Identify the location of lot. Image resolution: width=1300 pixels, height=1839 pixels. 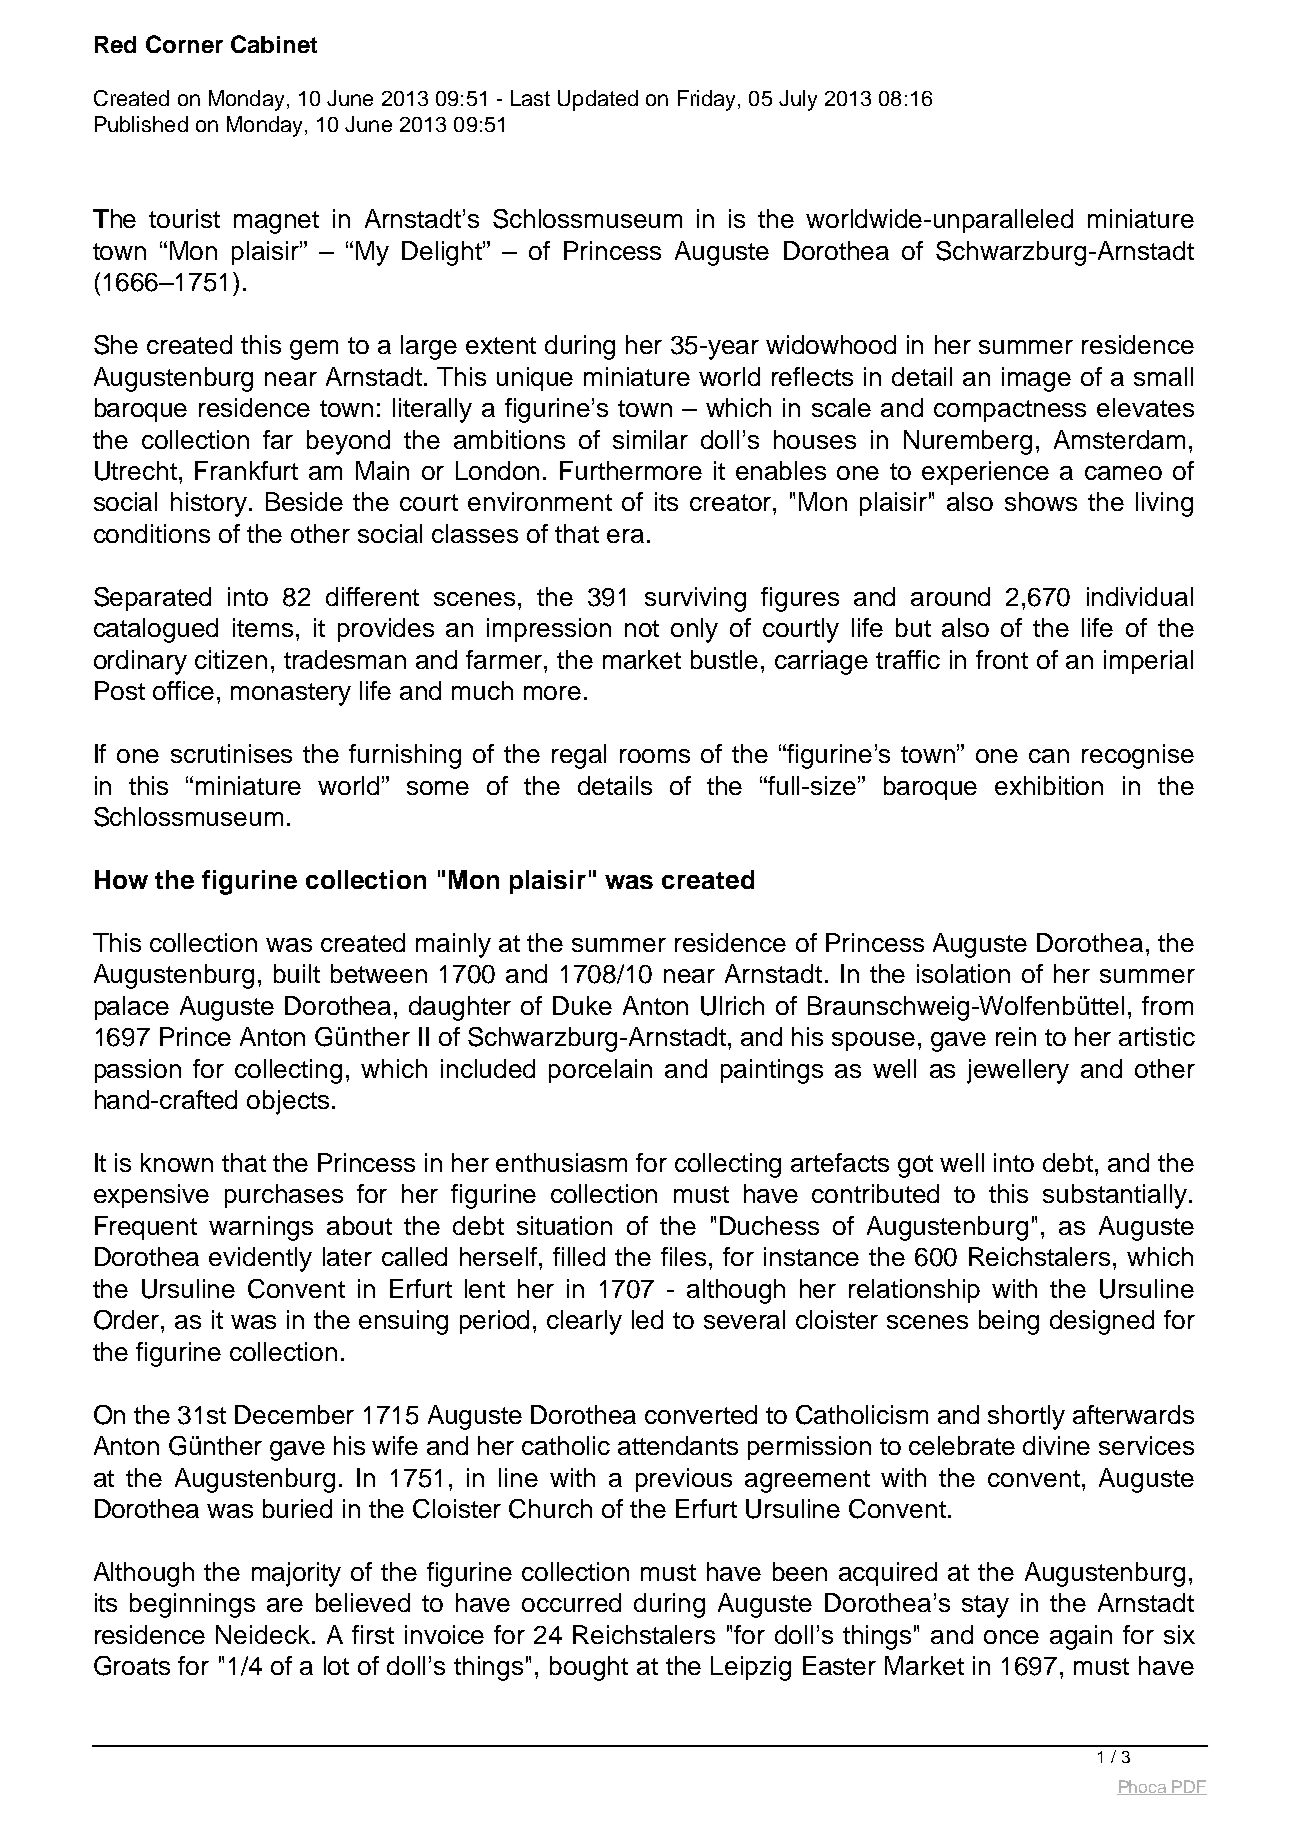
(336, 1665).
